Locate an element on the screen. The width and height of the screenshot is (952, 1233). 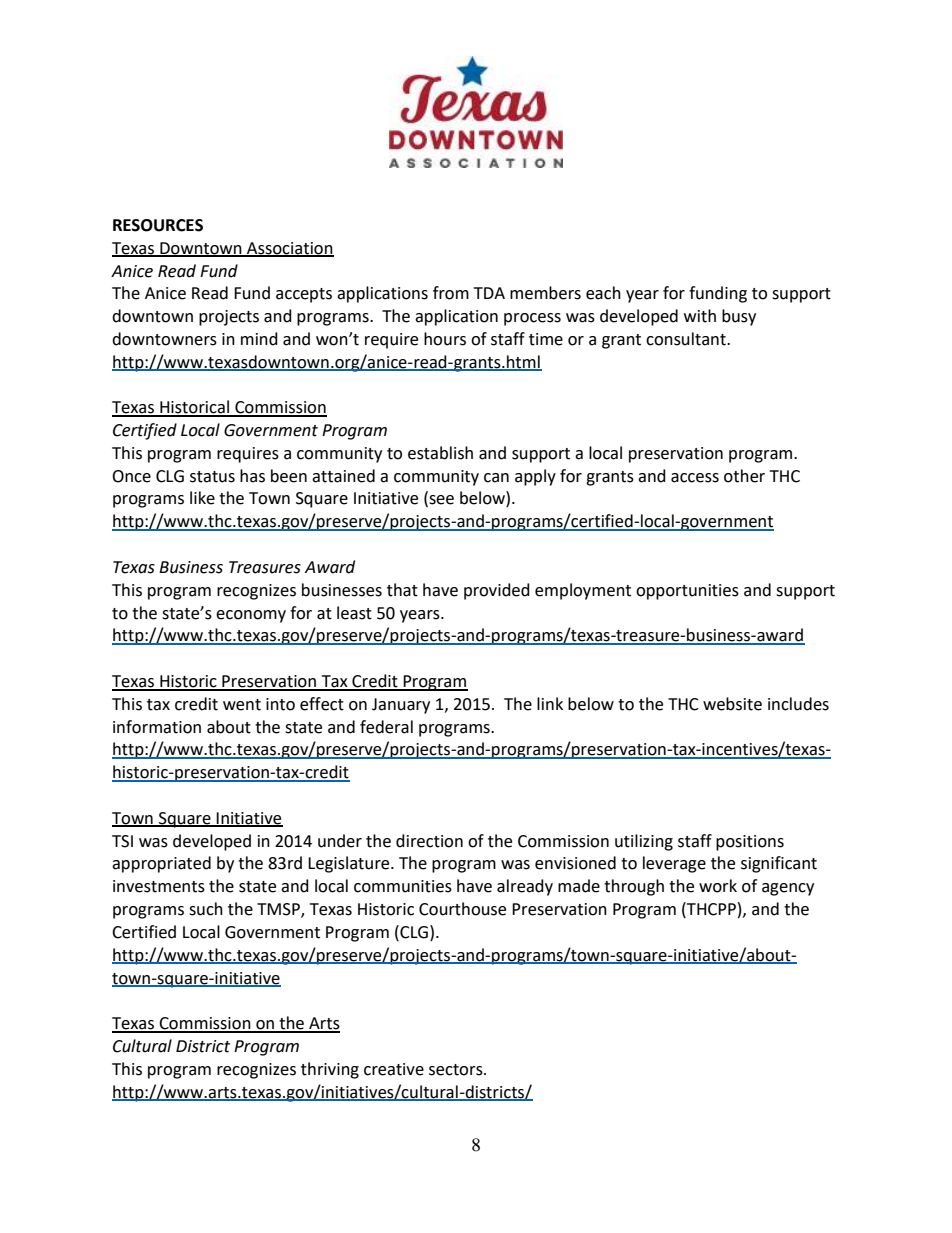
other is located at coordinates (744, 476).
